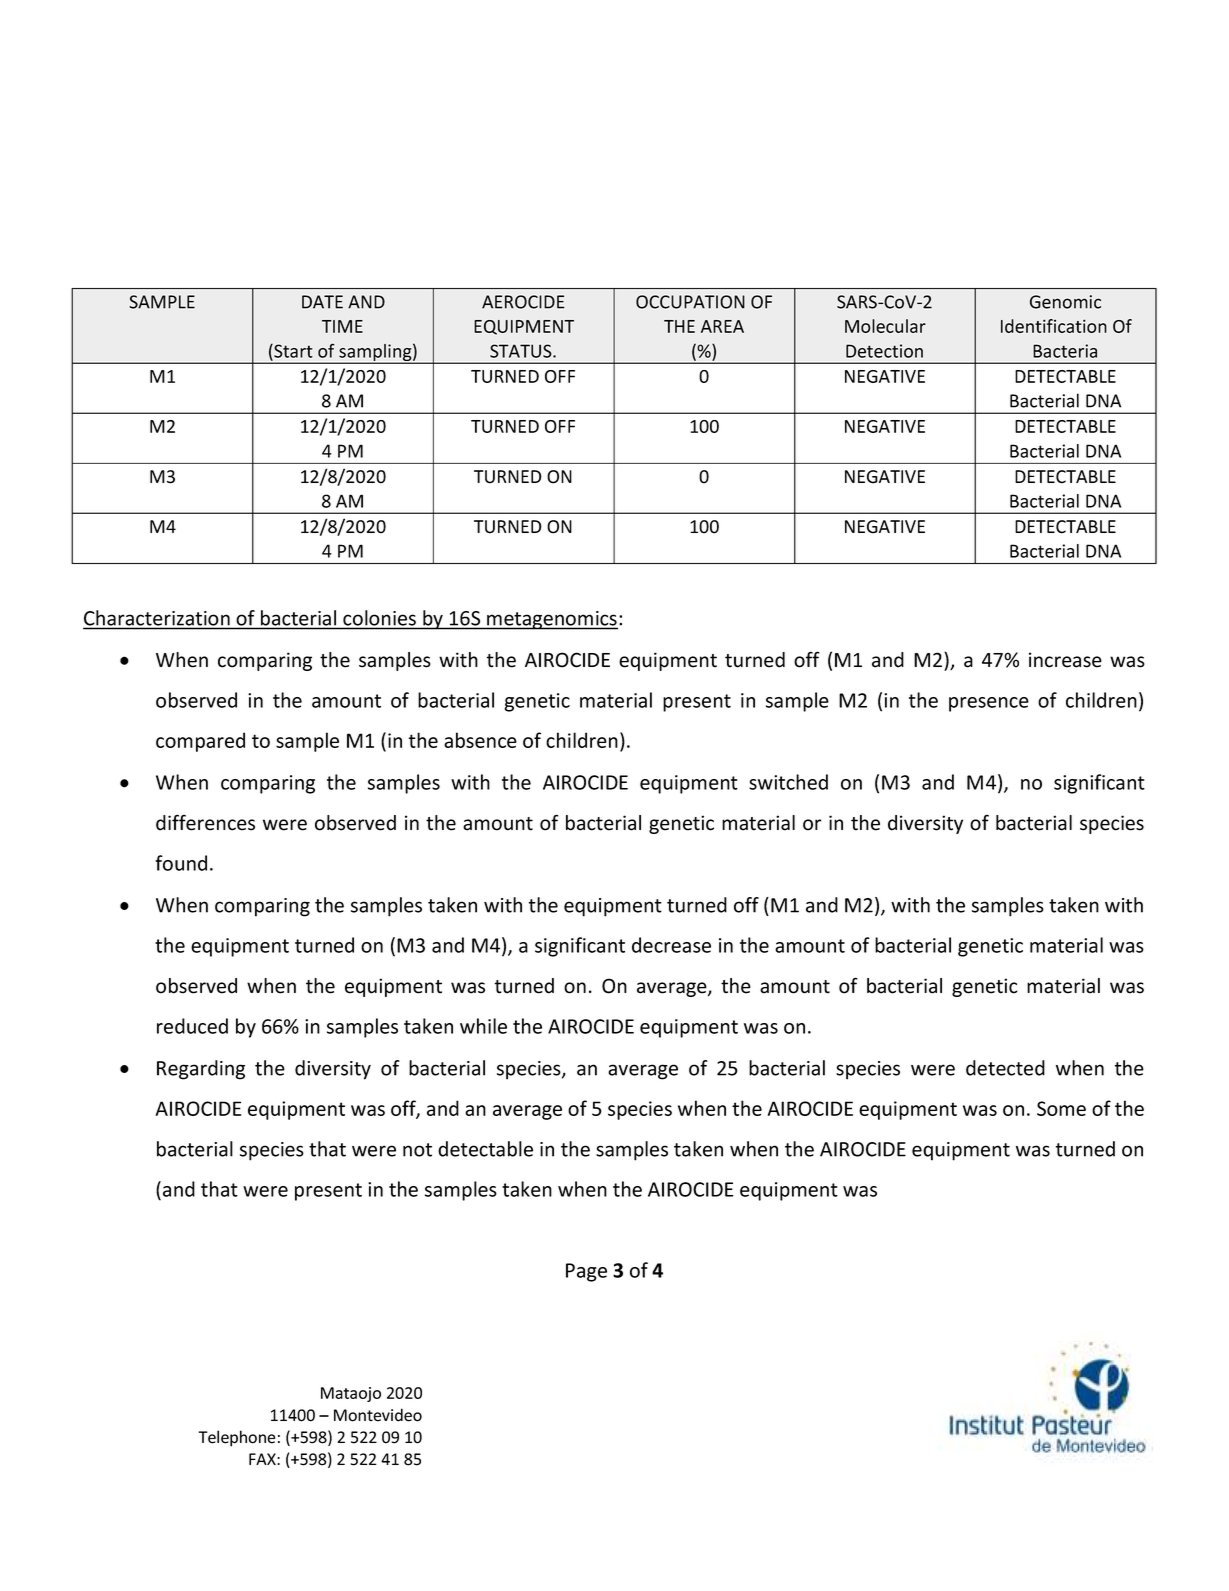  What do you see at coordinates (480, 740) in the screenshot?
I see `absence` at bounding box center [480, 740].
